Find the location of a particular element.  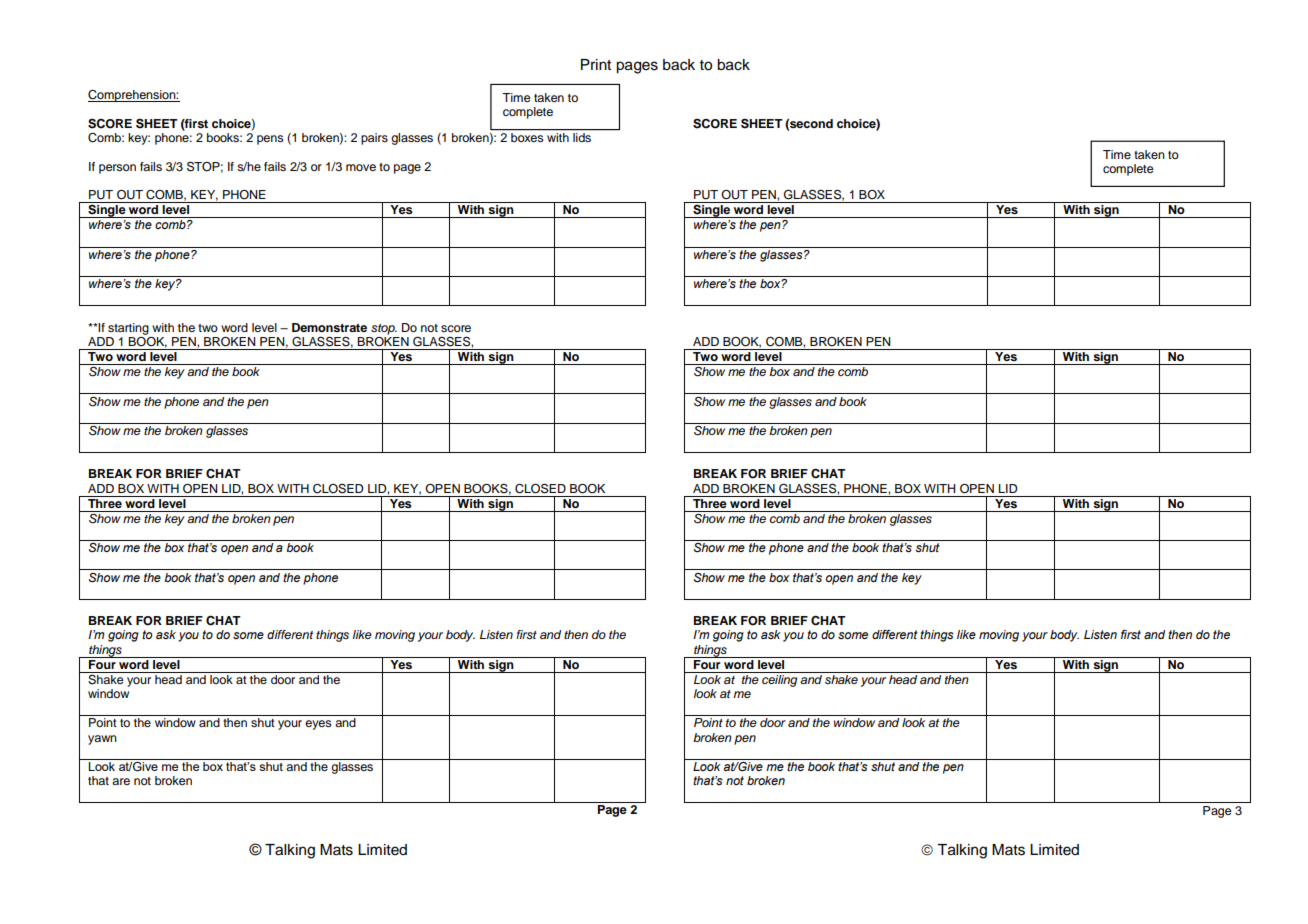

pairs is located at coordinates (374, 139).
